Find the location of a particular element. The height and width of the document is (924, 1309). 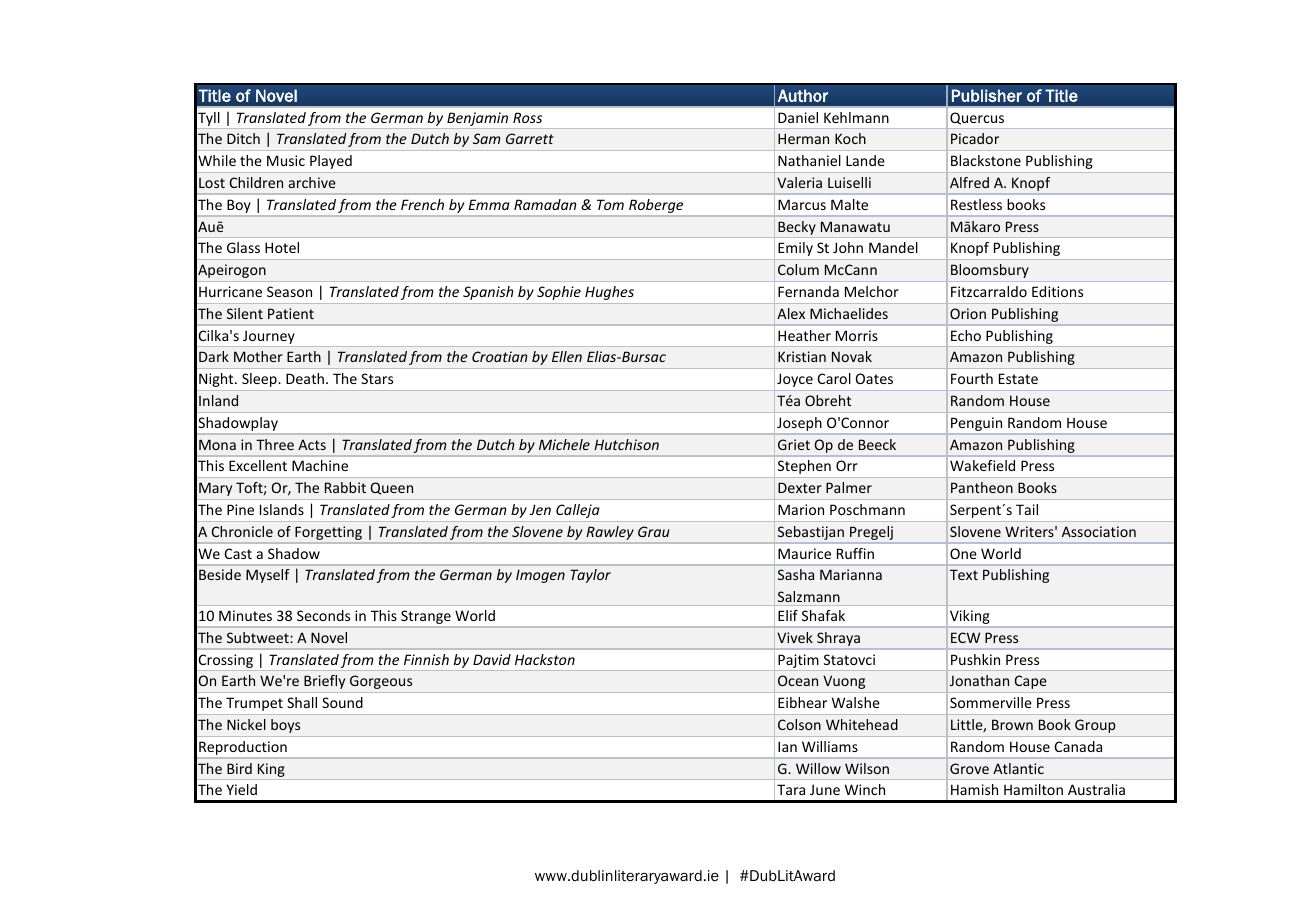

Ditch is located at coordinates (243, 138).
